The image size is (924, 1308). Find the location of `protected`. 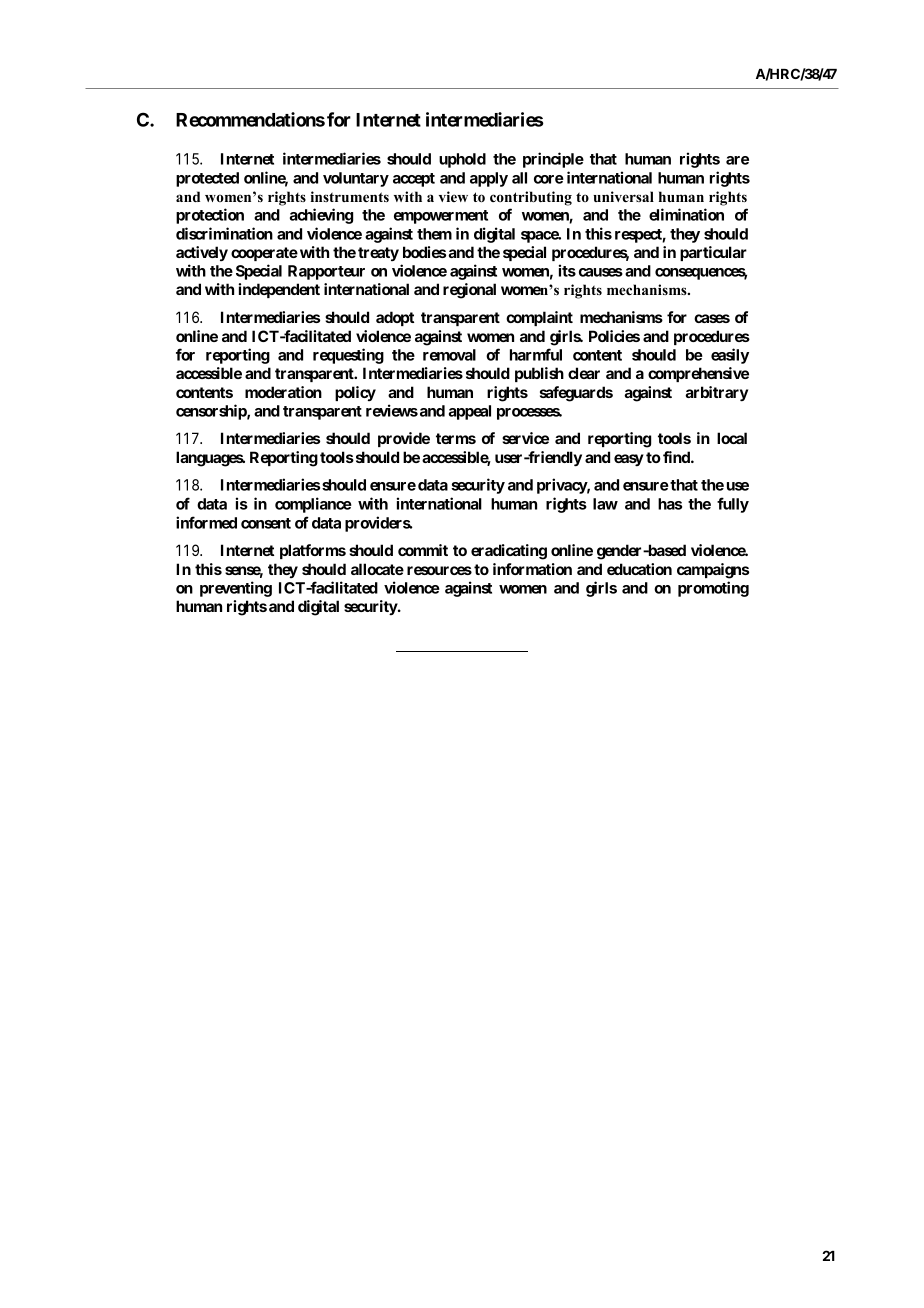

protected is located at coordinates (207, 179).
